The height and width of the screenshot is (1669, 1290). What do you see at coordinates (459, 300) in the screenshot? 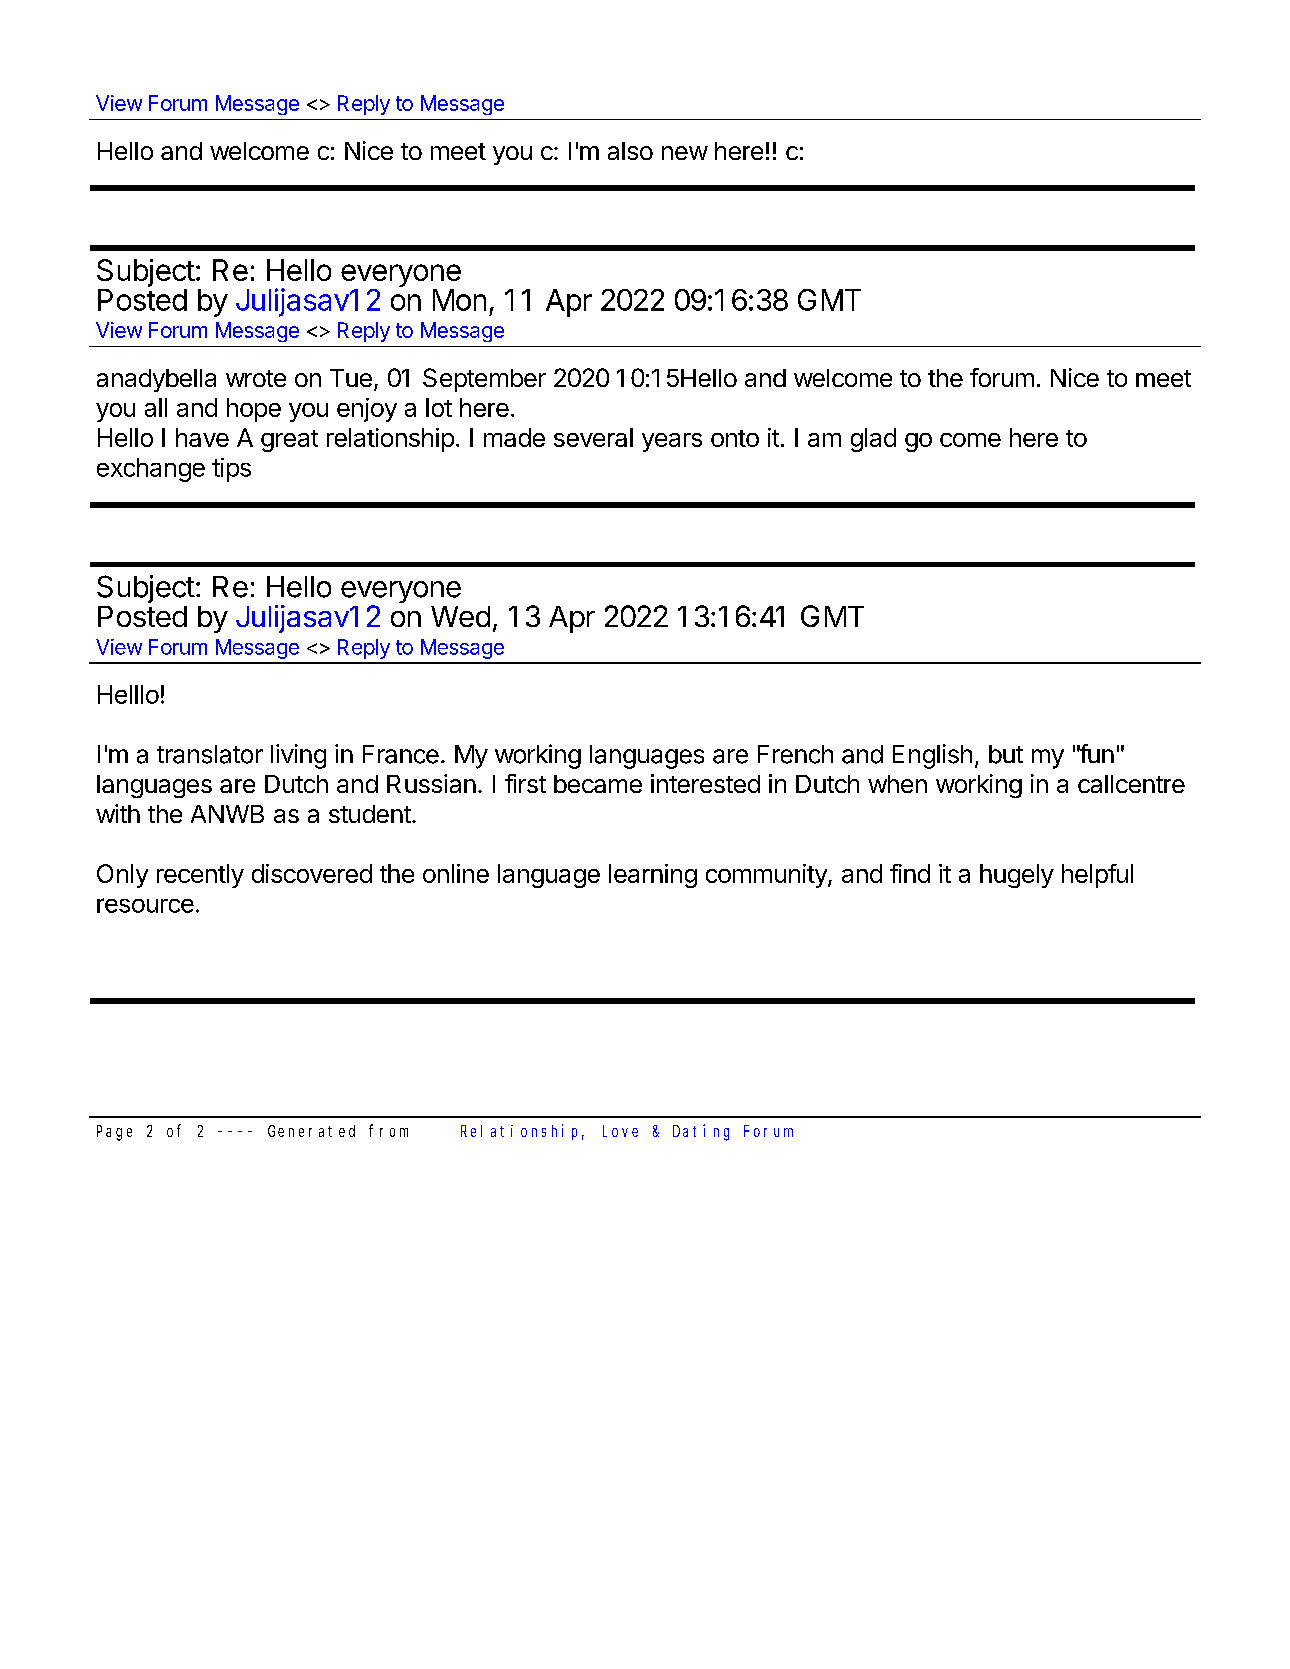
I see `Mon` at bounding box center [459, 300].
